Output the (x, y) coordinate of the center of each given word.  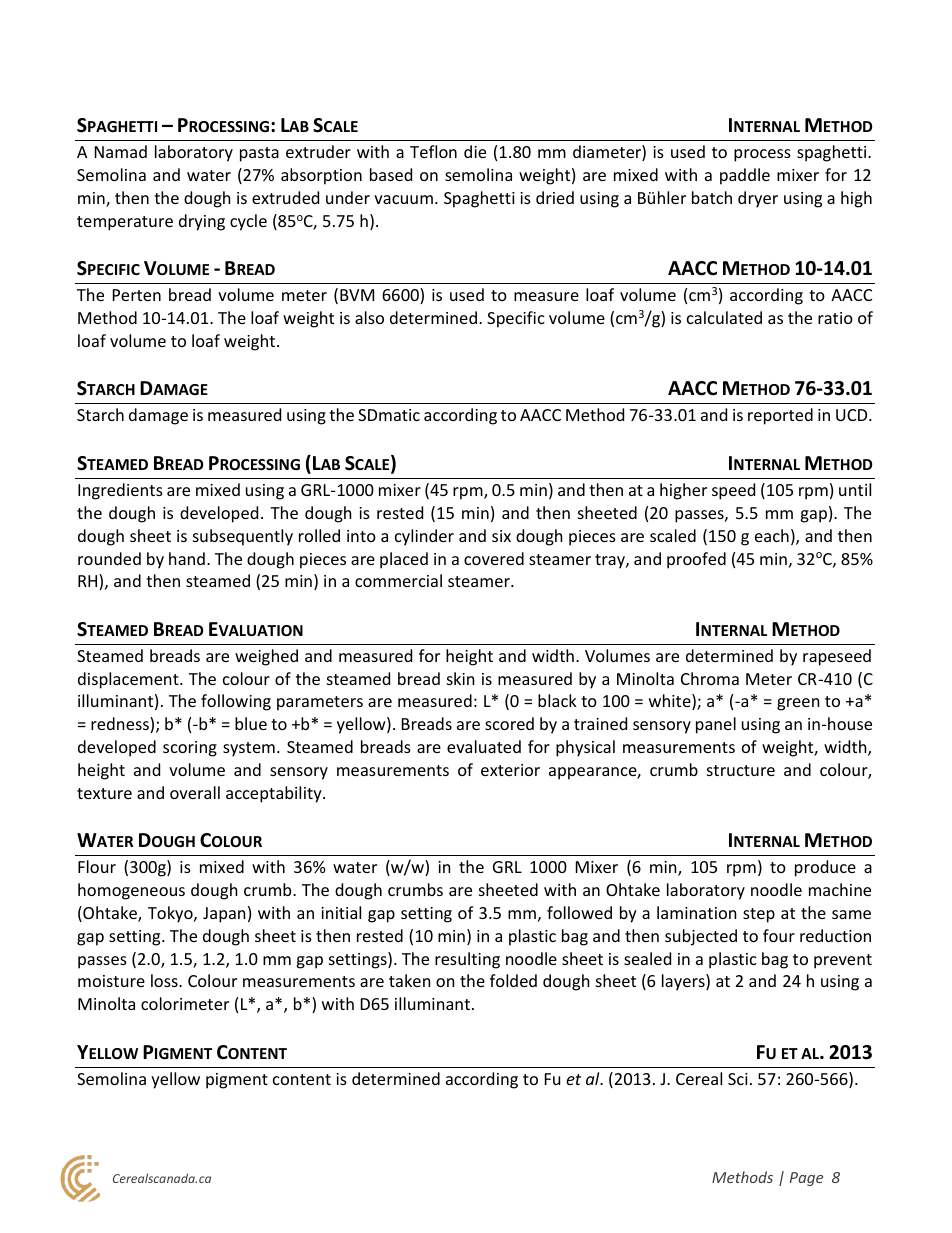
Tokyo (171, 914)
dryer (758, 199)
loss (165, 980)
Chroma (710, 678)
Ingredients (120, 491)
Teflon (433, 151)
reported (780, 416)
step (759, 915)
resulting (467, 960)
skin (461, 678)
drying (202, 222)
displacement (129, 680)
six (501, 536)
